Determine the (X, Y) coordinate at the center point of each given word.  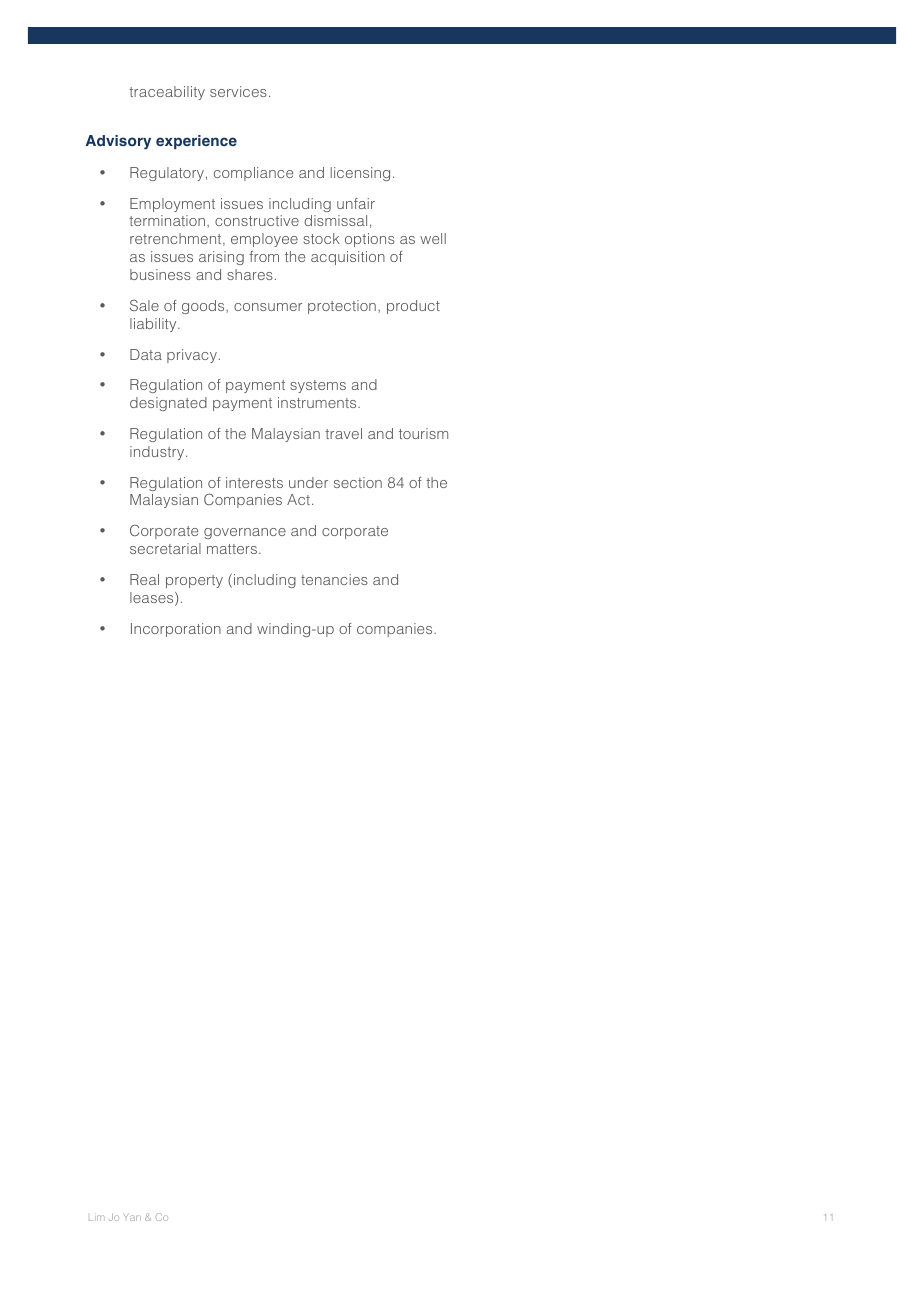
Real (144, 579)
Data (146, 354)
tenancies (334, 579)
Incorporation (176, 630)
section (358, 482)
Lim (97, 1218)
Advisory (118, 142)
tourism (423, 433)
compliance (253, 174)
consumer (268, 307)
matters (233, 549)
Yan (132, 1217)
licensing (360, 174)
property (194, 581)
